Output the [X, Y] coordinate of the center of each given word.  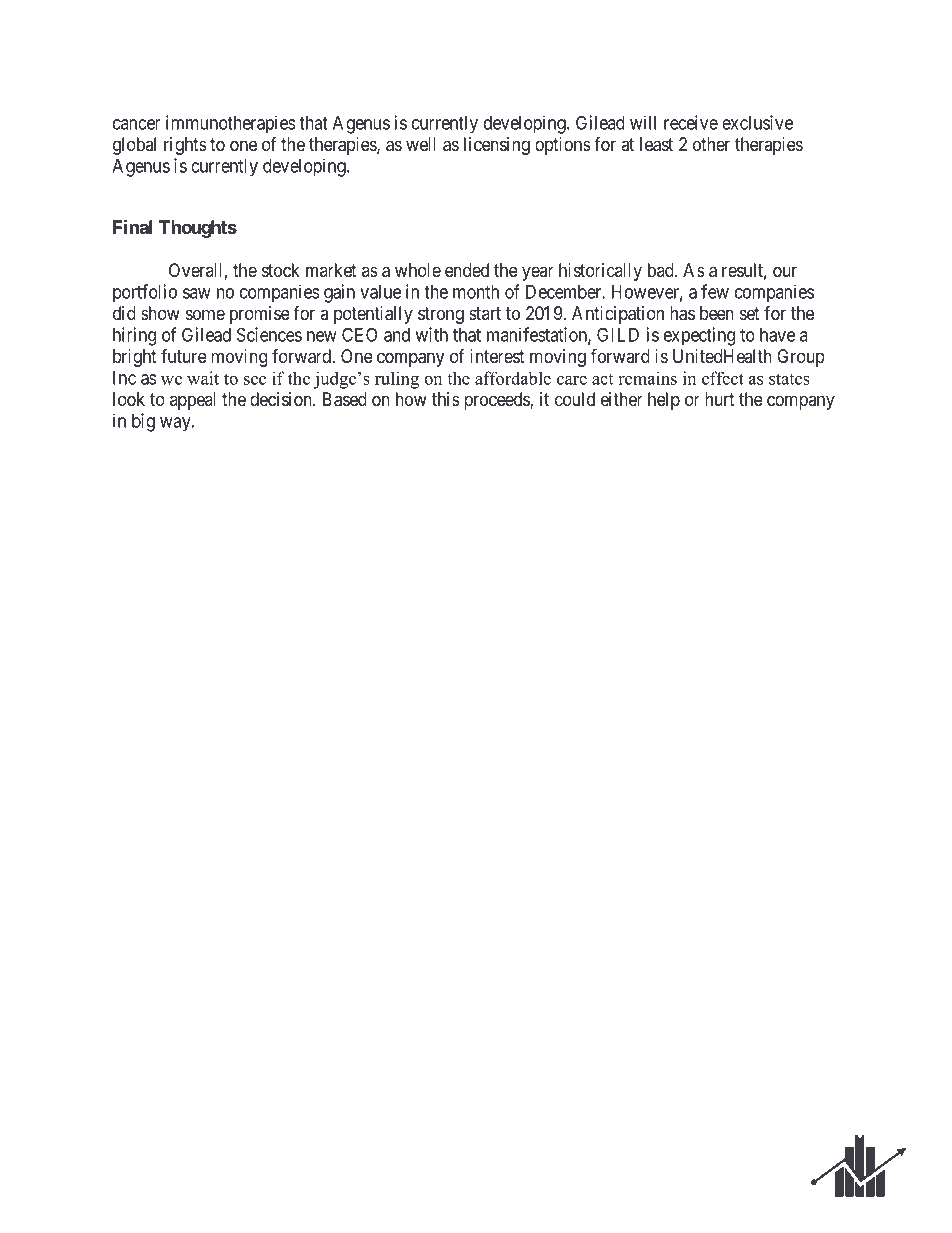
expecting [699, 336]
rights [185, 146]
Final [132, 226]
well [421, 144]
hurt [720, 399]
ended [467, 270]
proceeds [497, 401]
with [431, 334]
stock [281, 270]
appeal [193, 401]
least [656, 144]
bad [662, 270]
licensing [497, 146]
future [184, 355]
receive [691, 122]
